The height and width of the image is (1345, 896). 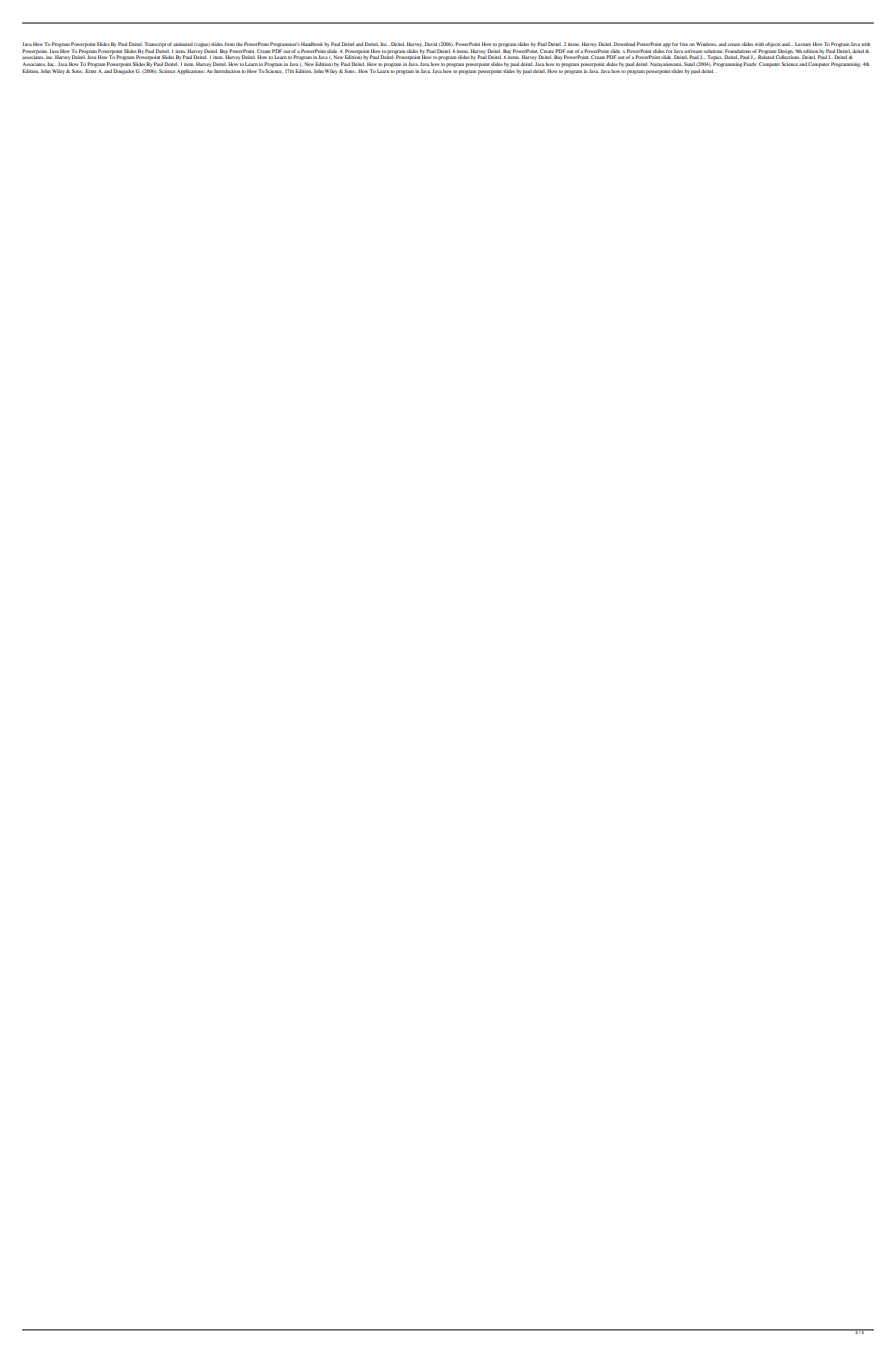 I want to click on Ernst, so click(x=90, y=71).
